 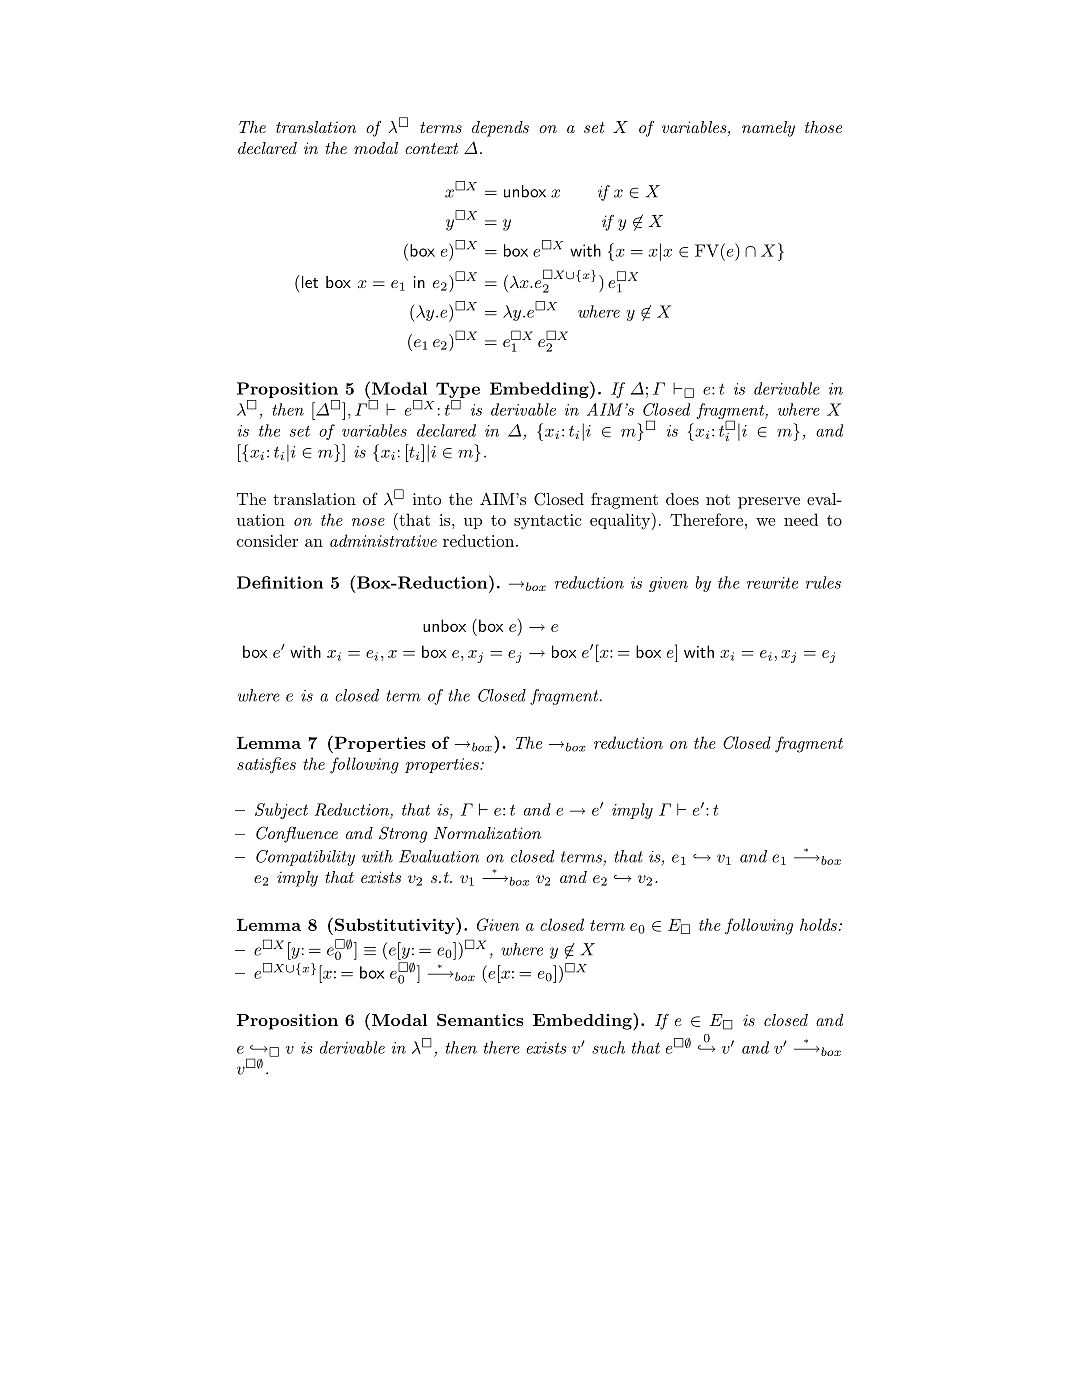 What do you see at coordinates (769, 503) in the screenshot?
I see `preserve` at bounding box center [769, 503].
